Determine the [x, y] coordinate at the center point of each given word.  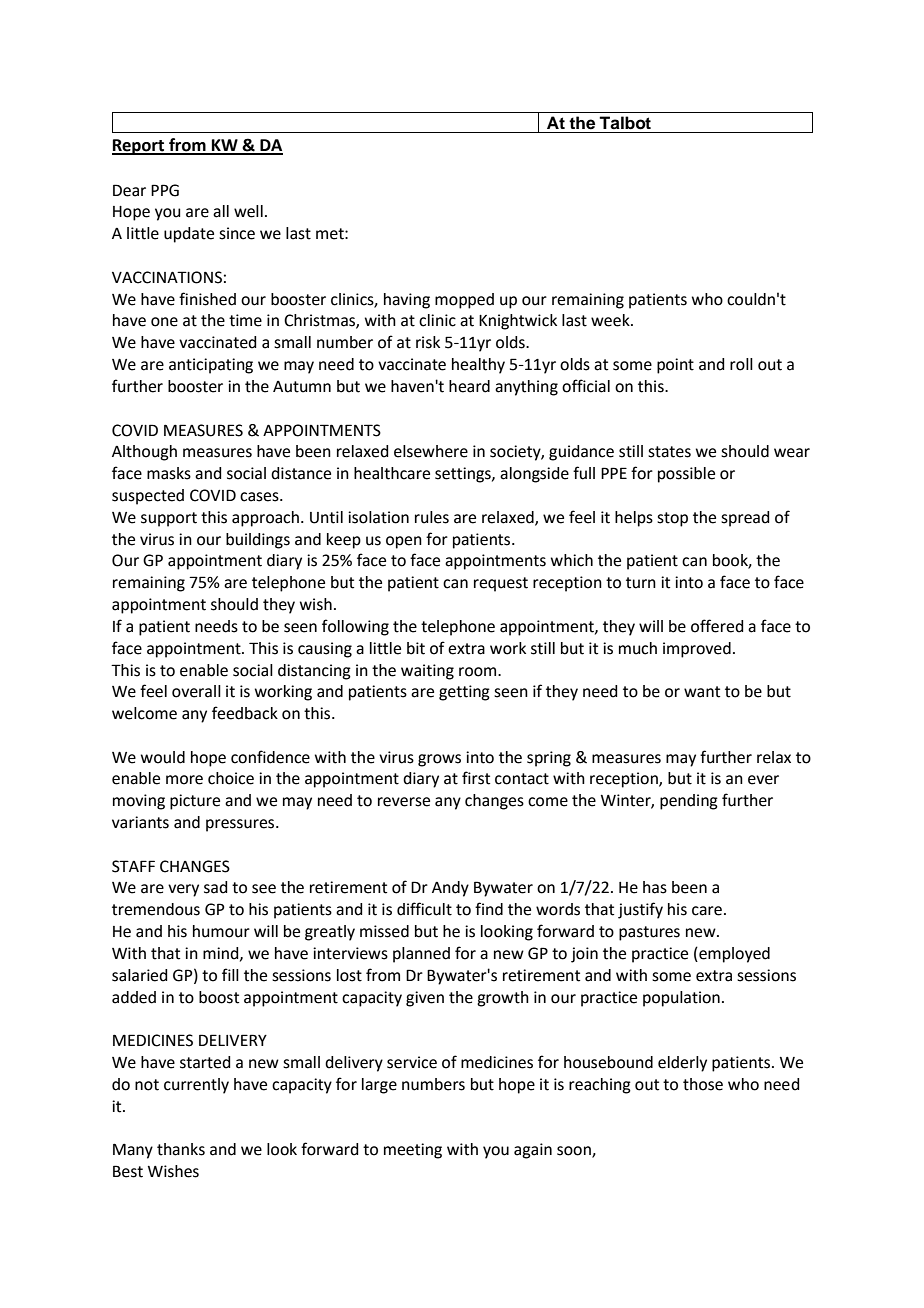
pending [689, 802]
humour [221, 931]
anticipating [211, 366]
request [501, 584]
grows [439, 760]
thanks [181, 1149]
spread [745, 519]
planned [421, 955]
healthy [478, 366]
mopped [464, 301]
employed [733, 955]
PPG [165, 190]
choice [231, 778]
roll [741, 364]
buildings [258, 541]
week [611, 320]
